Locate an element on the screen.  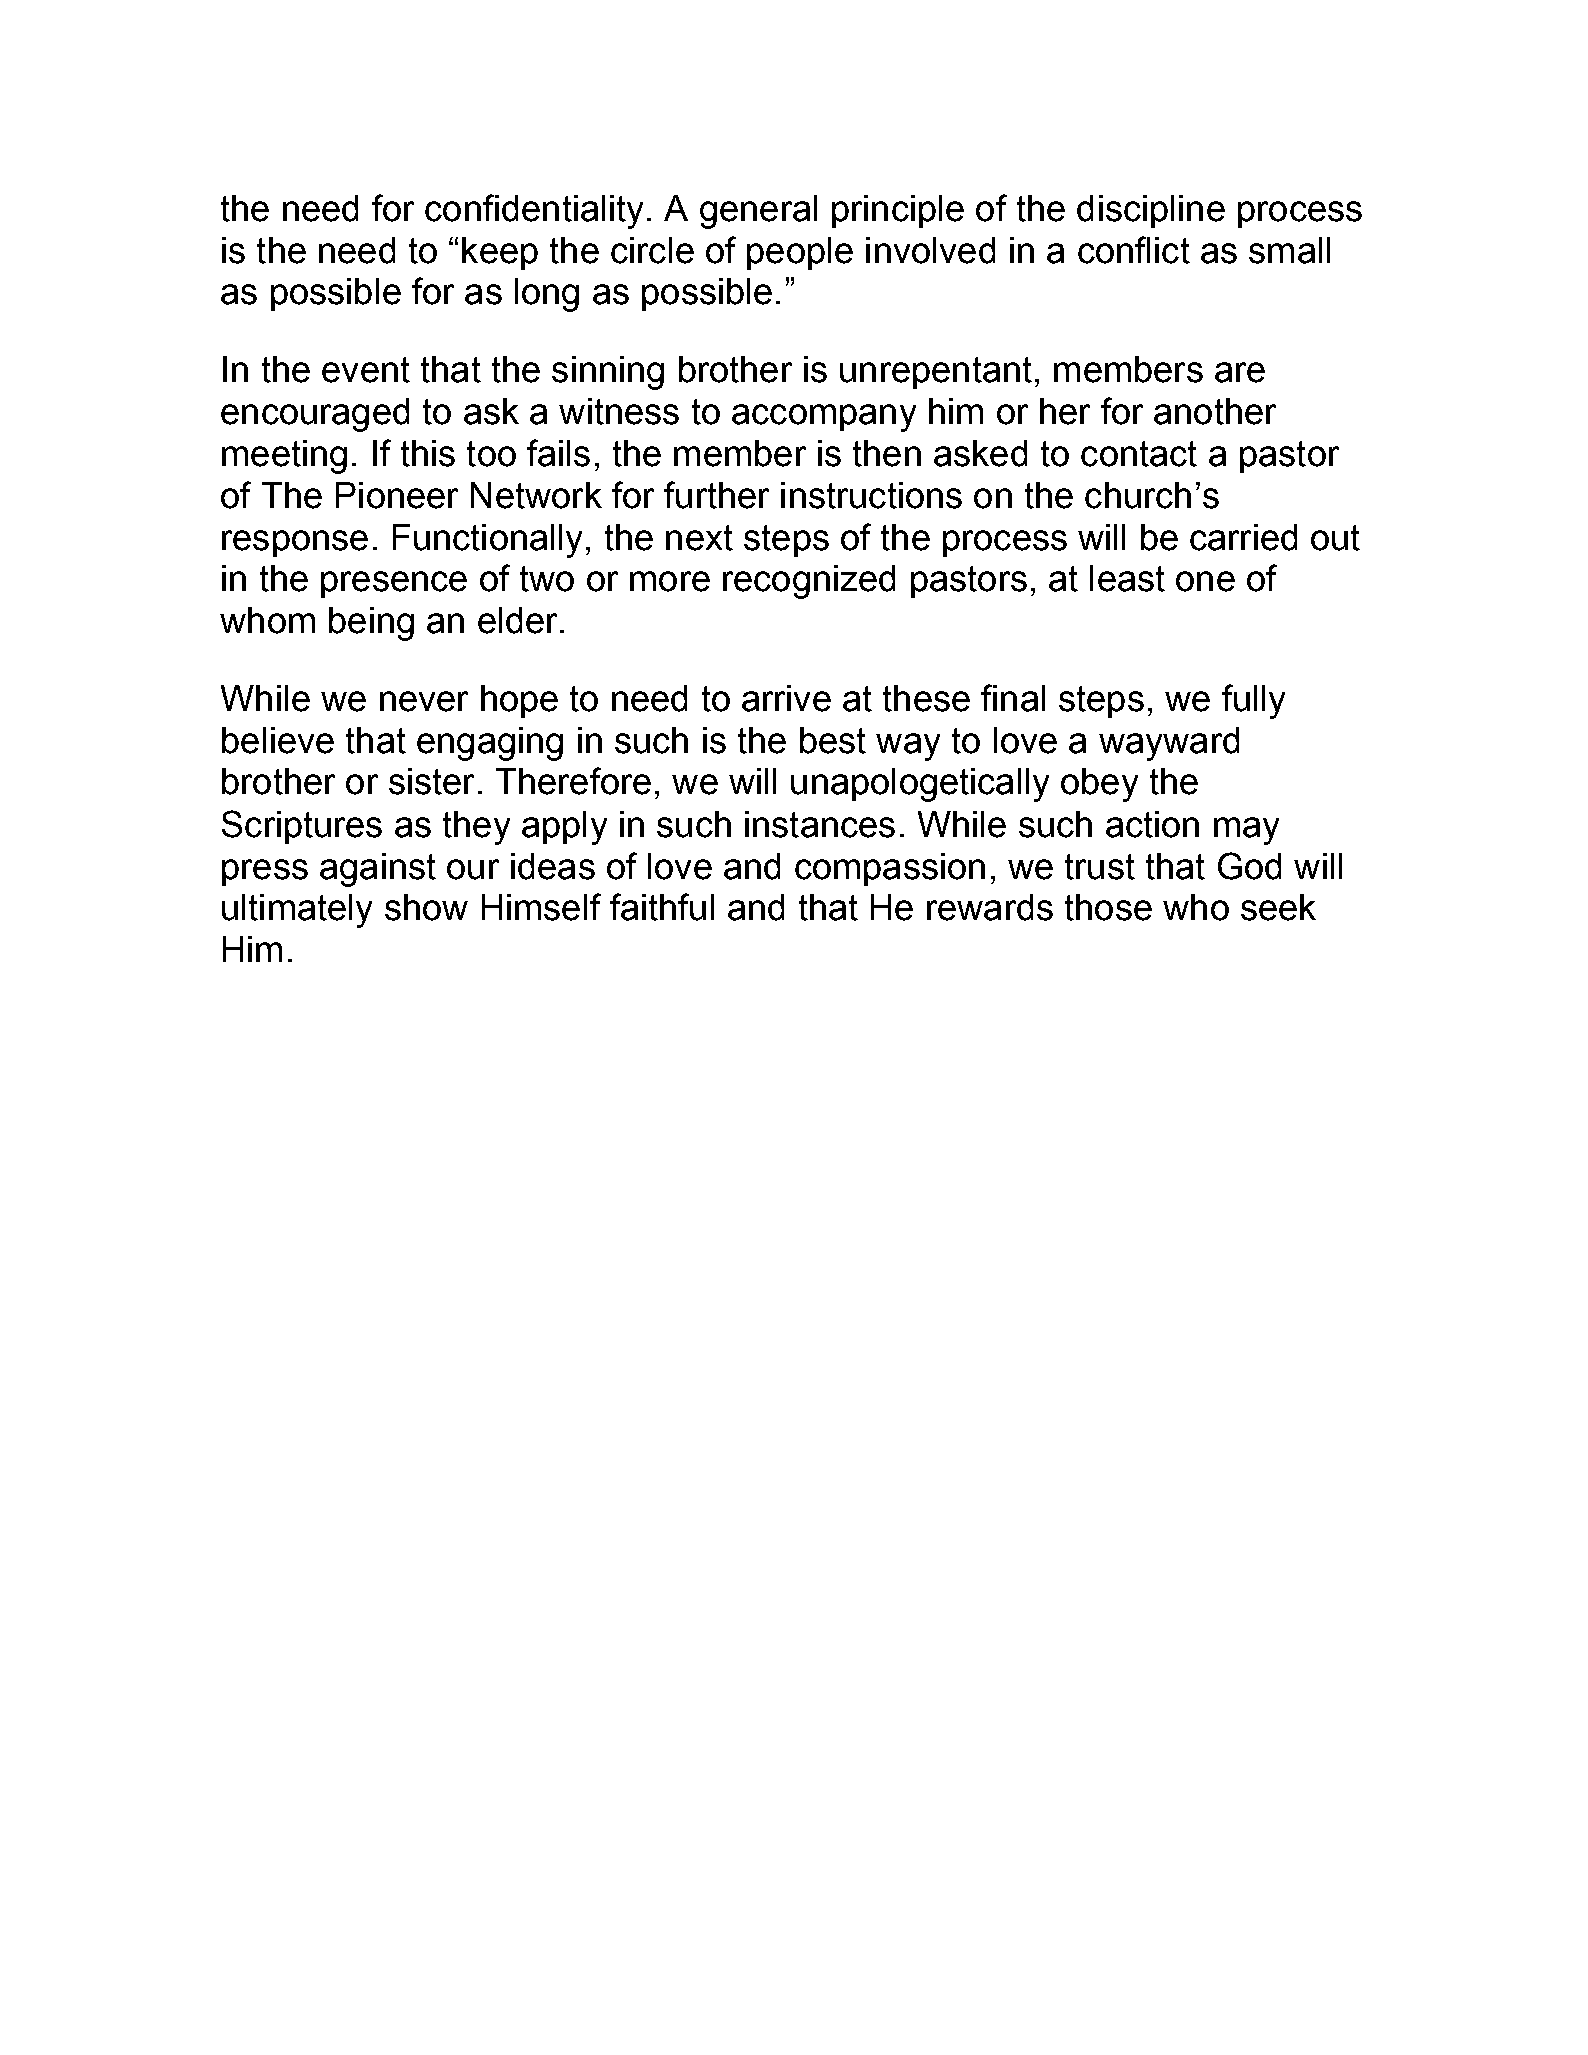
recognized is located at coordinates (809, 582).
